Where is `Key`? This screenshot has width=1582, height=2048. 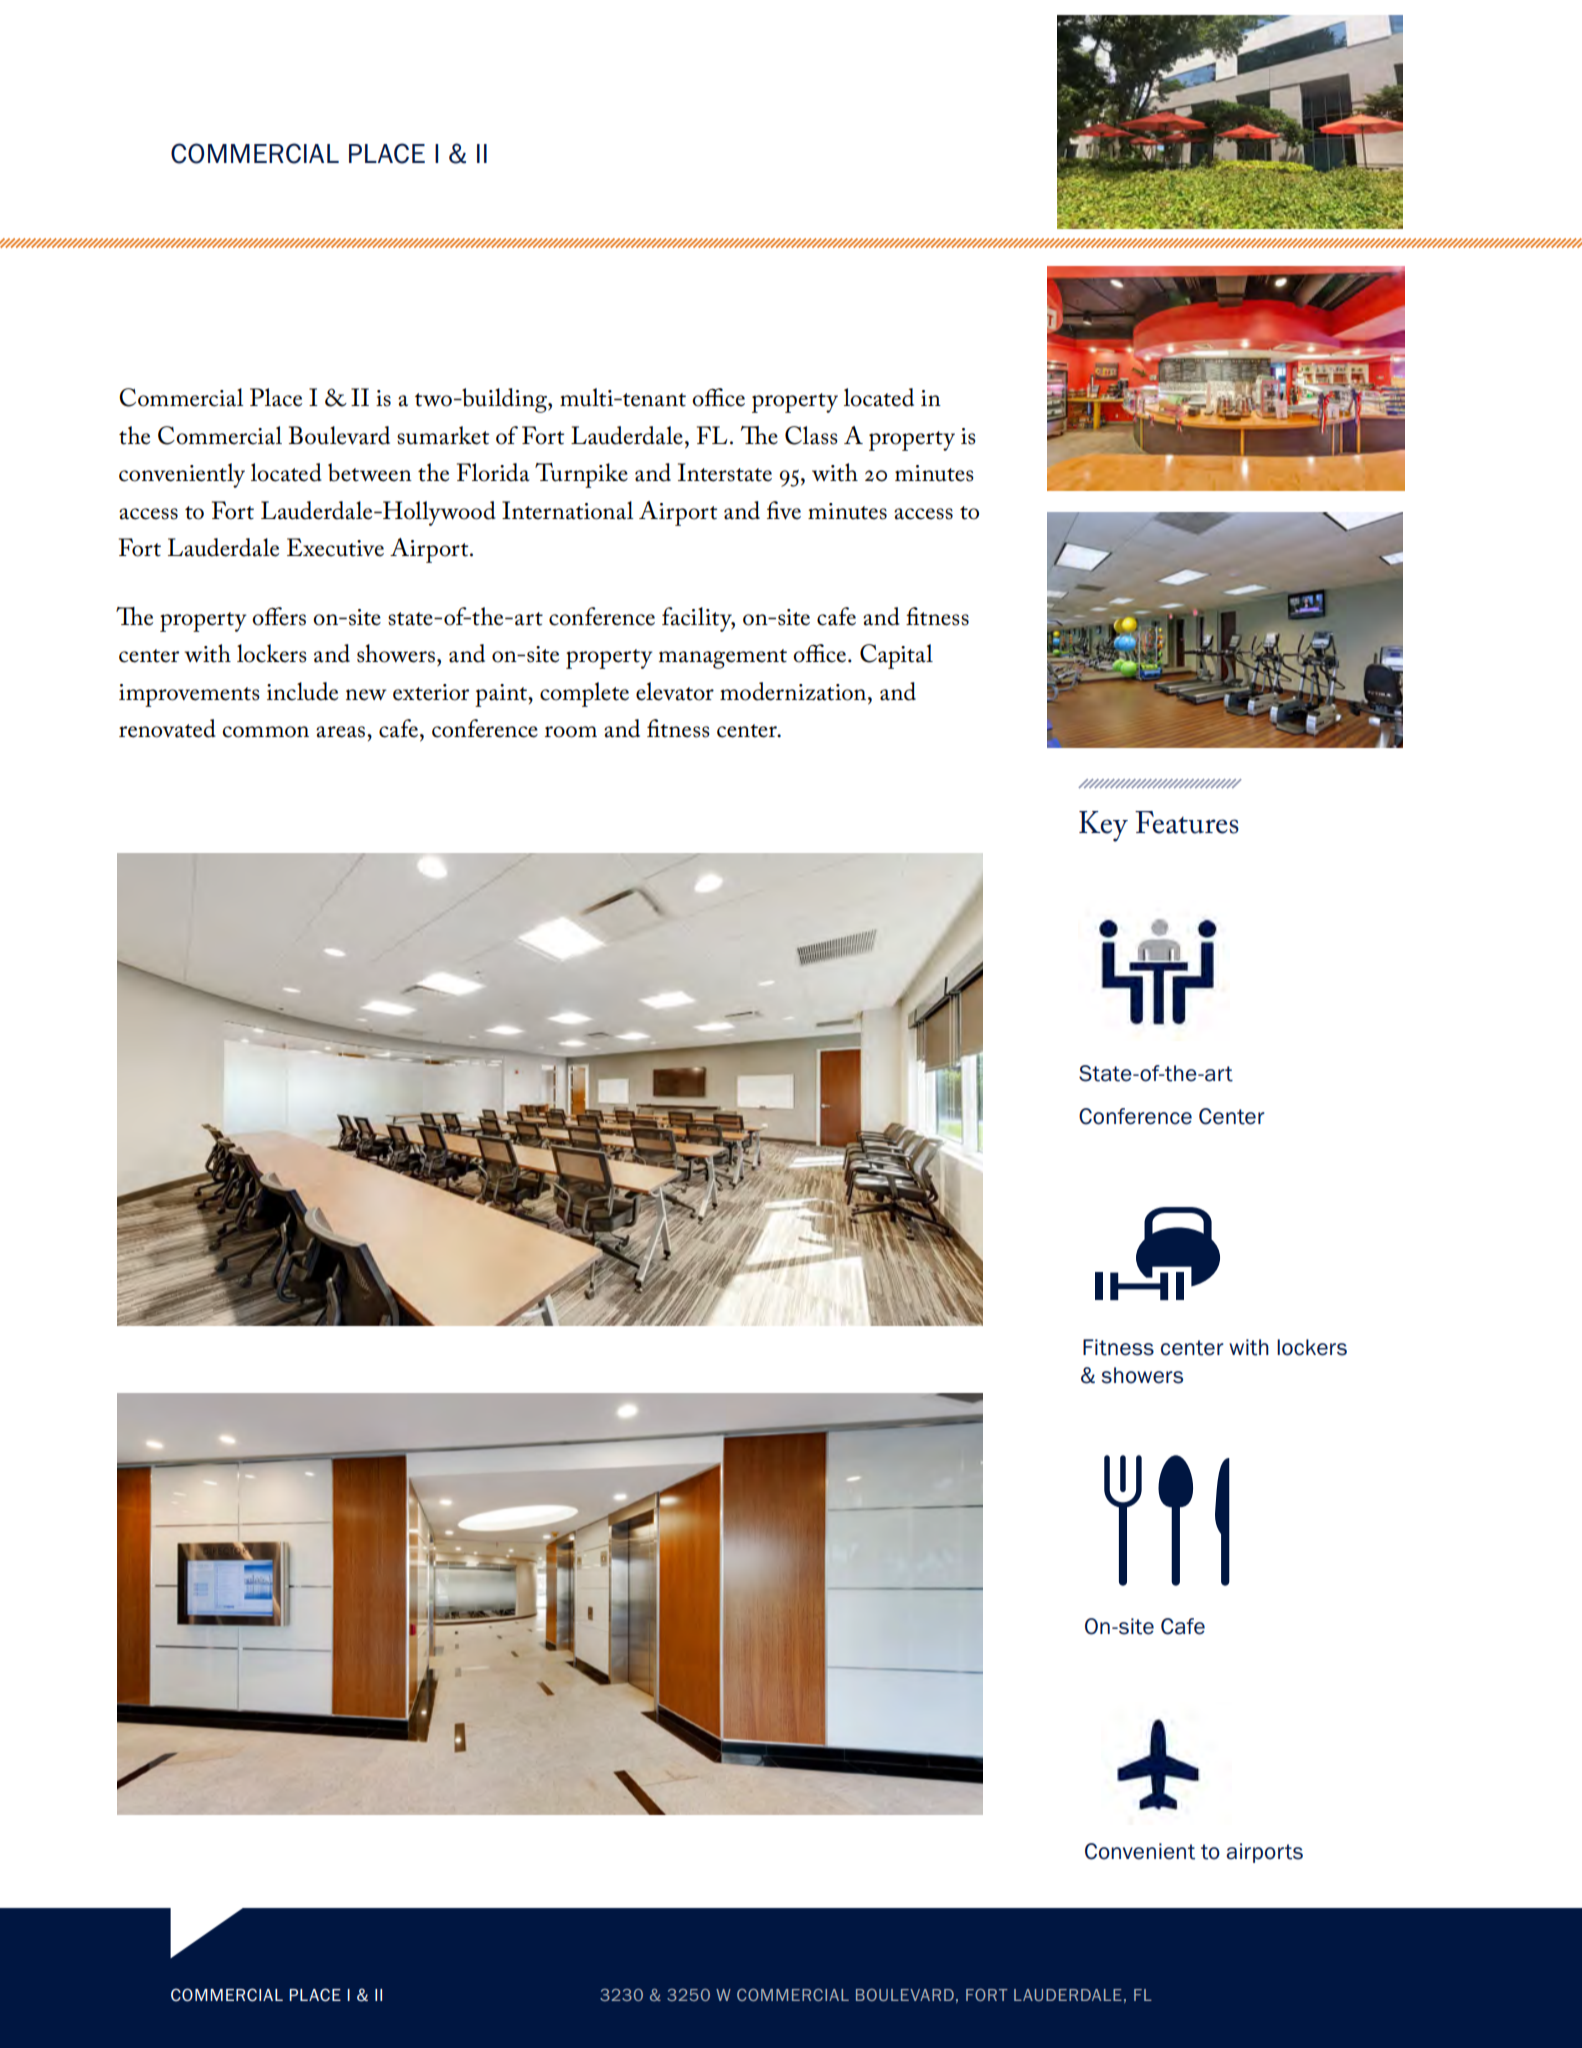
Key is located at coordinates (1103, 826).
